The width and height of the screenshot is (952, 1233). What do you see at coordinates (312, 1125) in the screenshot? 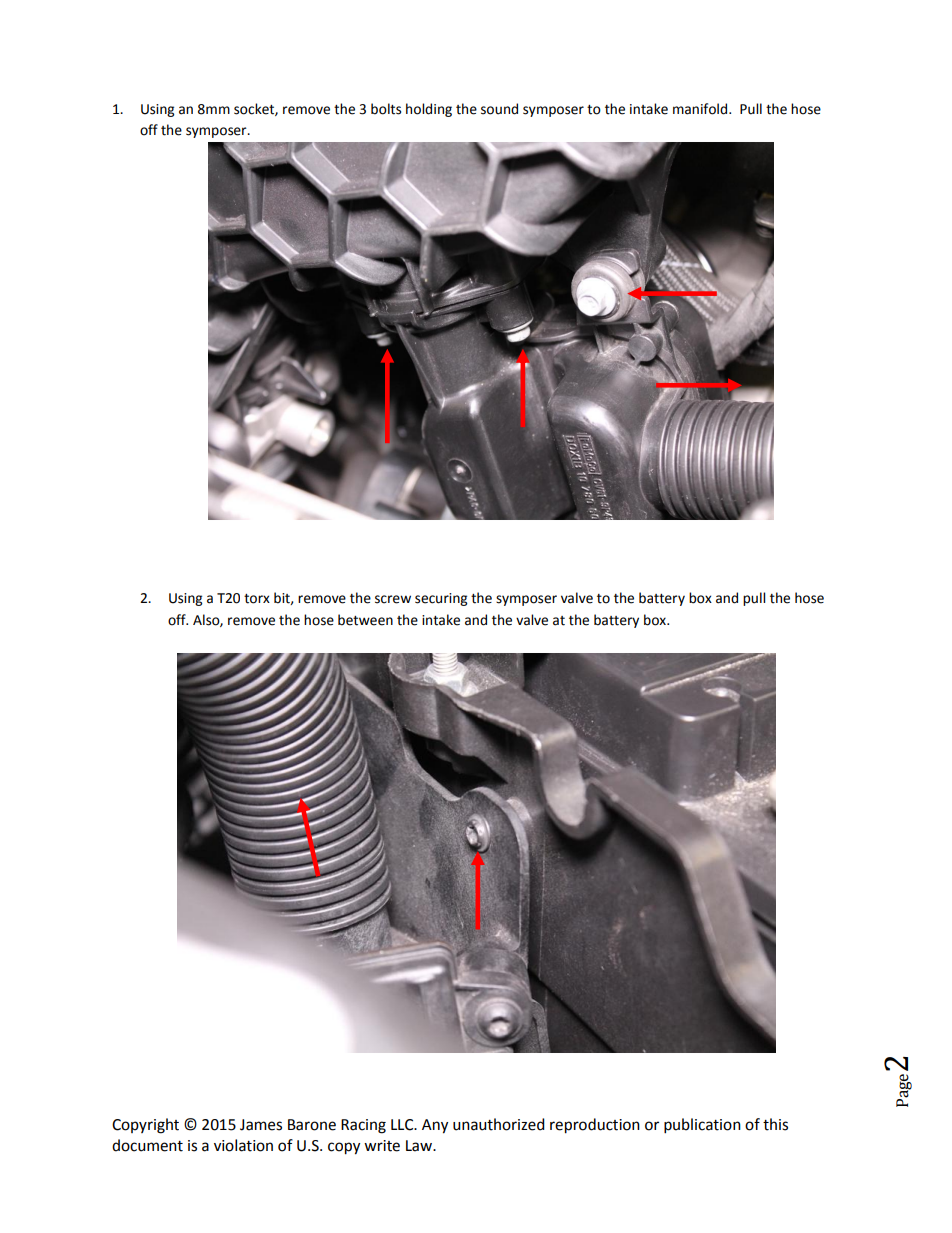
I see `Barone` at bounding box center [312, 1125].
